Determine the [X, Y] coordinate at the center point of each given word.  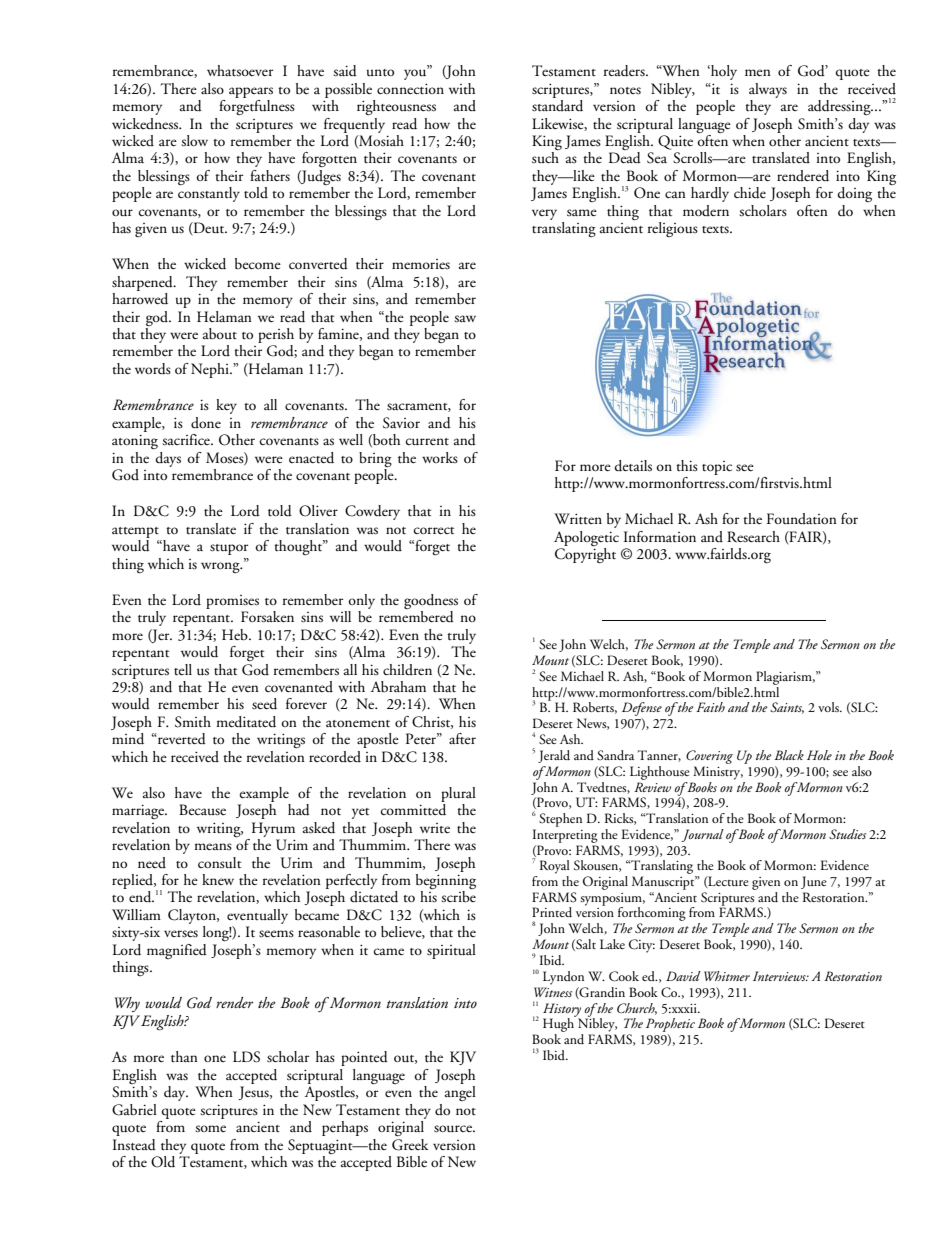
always [768, 90]
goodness [431, 601]
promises [232, 602]
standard [557, 104]
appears [251, 92]
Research [753, 537]
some [210, 1129]
